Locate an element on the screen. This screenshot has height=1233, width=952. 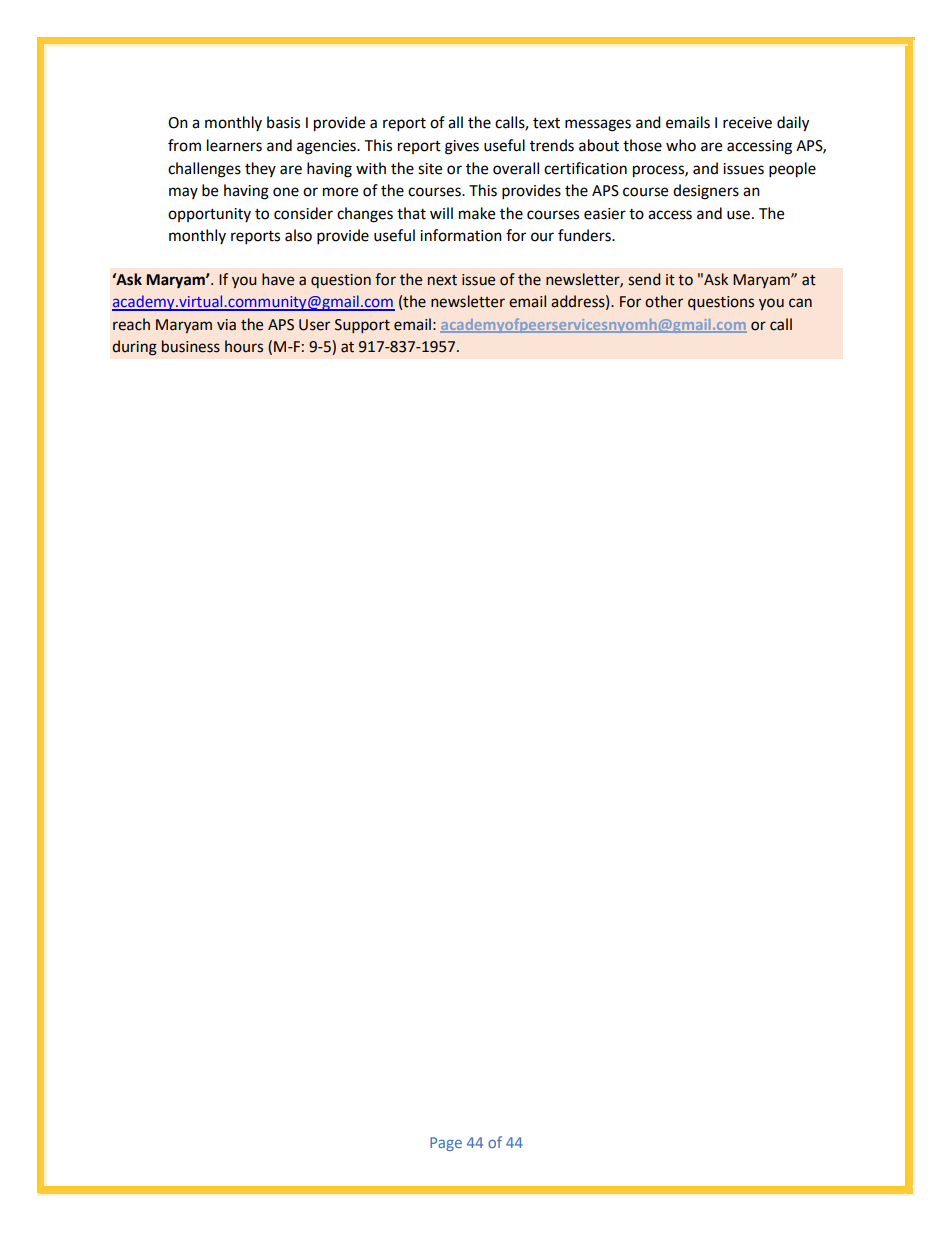
business is located at coordinates (191, 346).
